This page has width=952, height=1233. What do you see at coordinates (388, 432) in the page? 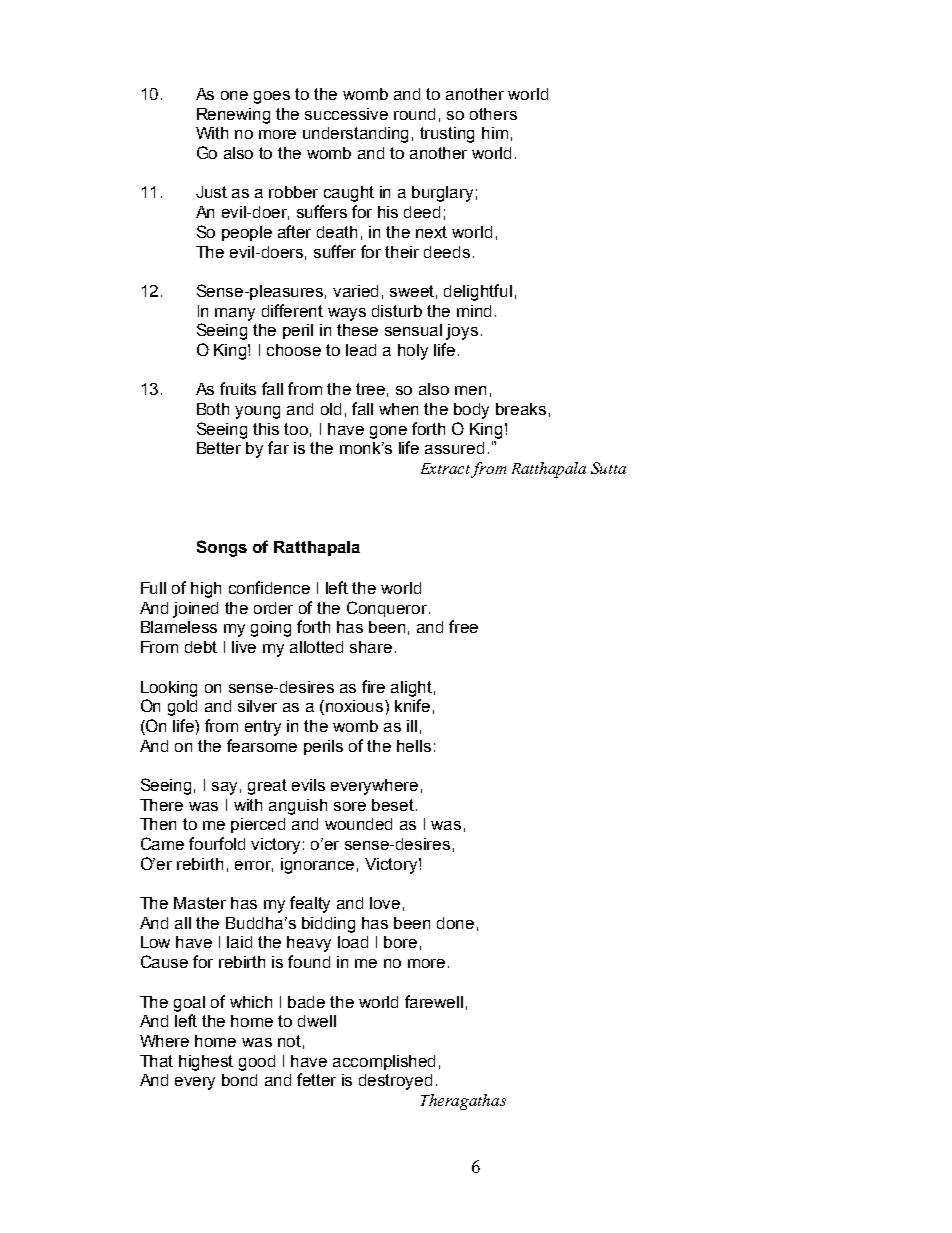
I see `gone` at bounding box center [388, 432].
